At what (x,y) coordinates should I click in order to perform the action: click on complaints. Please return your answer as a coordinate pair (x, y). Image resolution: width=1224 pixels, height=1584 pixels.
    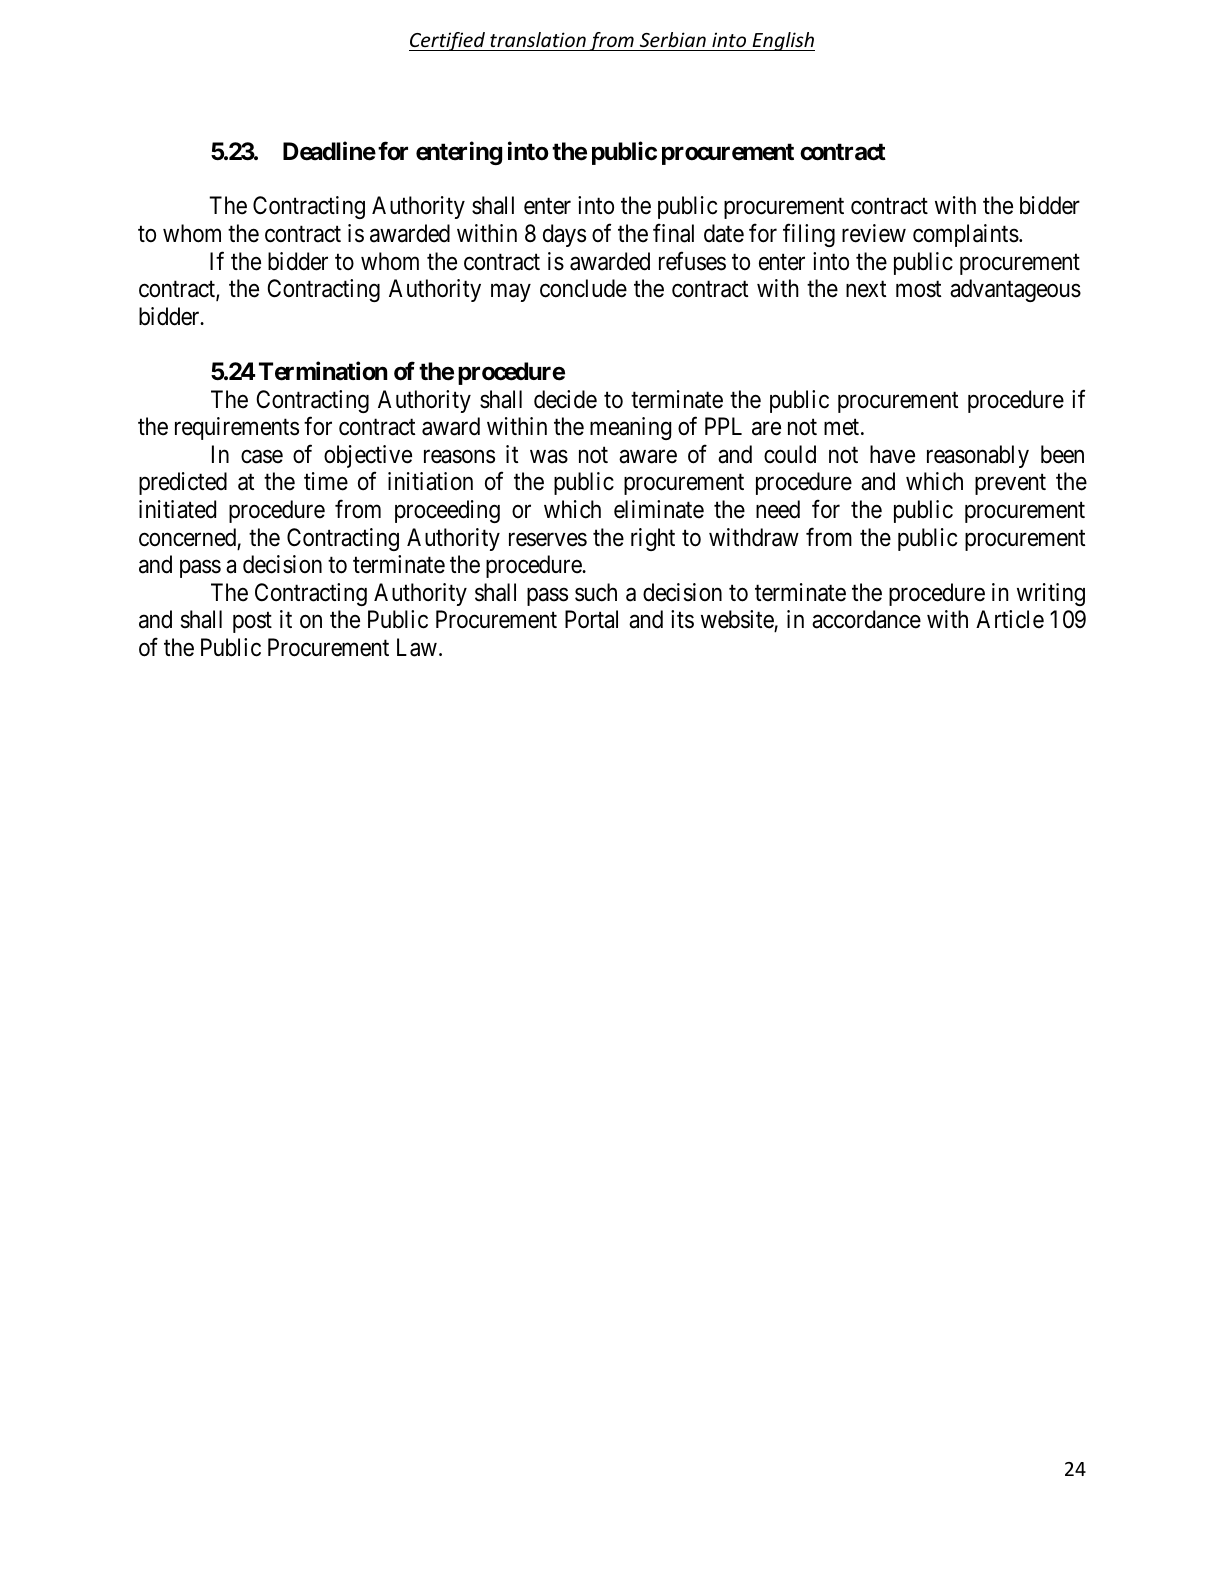
    Looking at the image, I should click on (966, 235).
